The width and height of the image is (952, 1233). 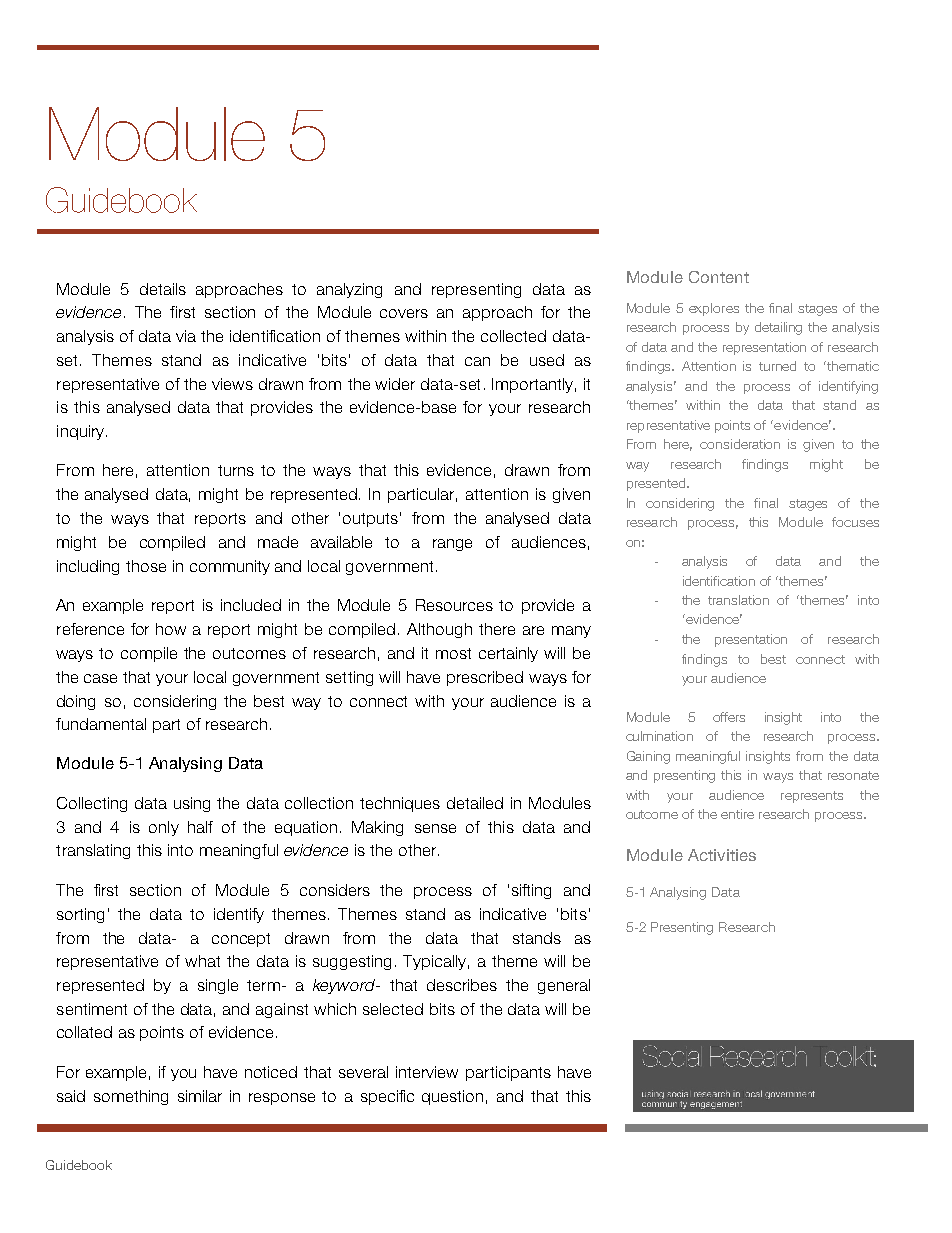 What do you see at coordinates (485, 678) in the image?
I see `prescribed` at bounding box center [485, 678].
